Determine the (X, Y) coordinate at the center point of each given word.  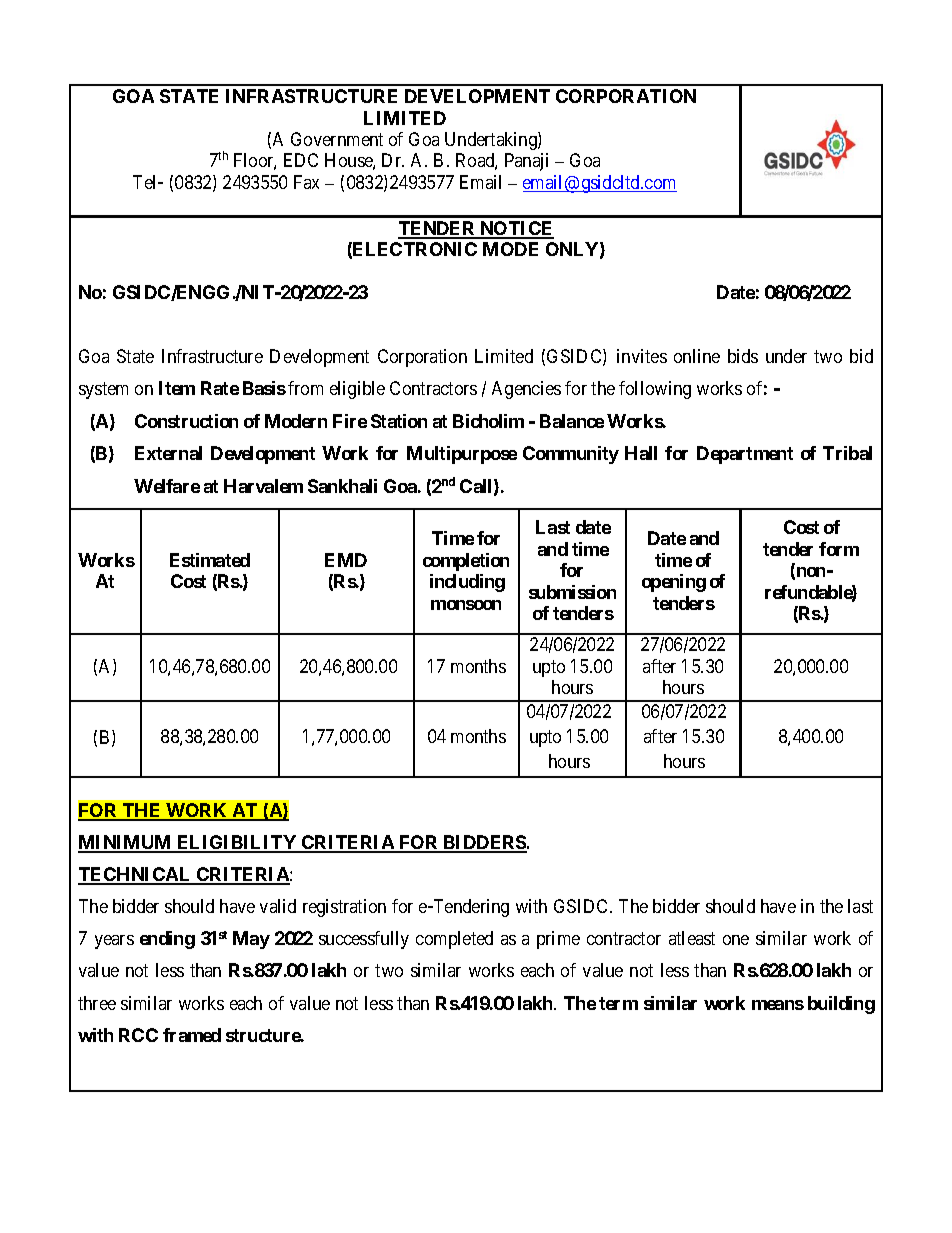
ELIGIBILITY (237, 843)
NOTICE (516, 229)
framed (192, 1035)
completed (454, 940)
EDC (301, 160)
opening (674, 583)
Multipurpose (462, 455)
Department (745, 455)
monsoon (466, 605)
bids (743, 356)
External (168, 453)
